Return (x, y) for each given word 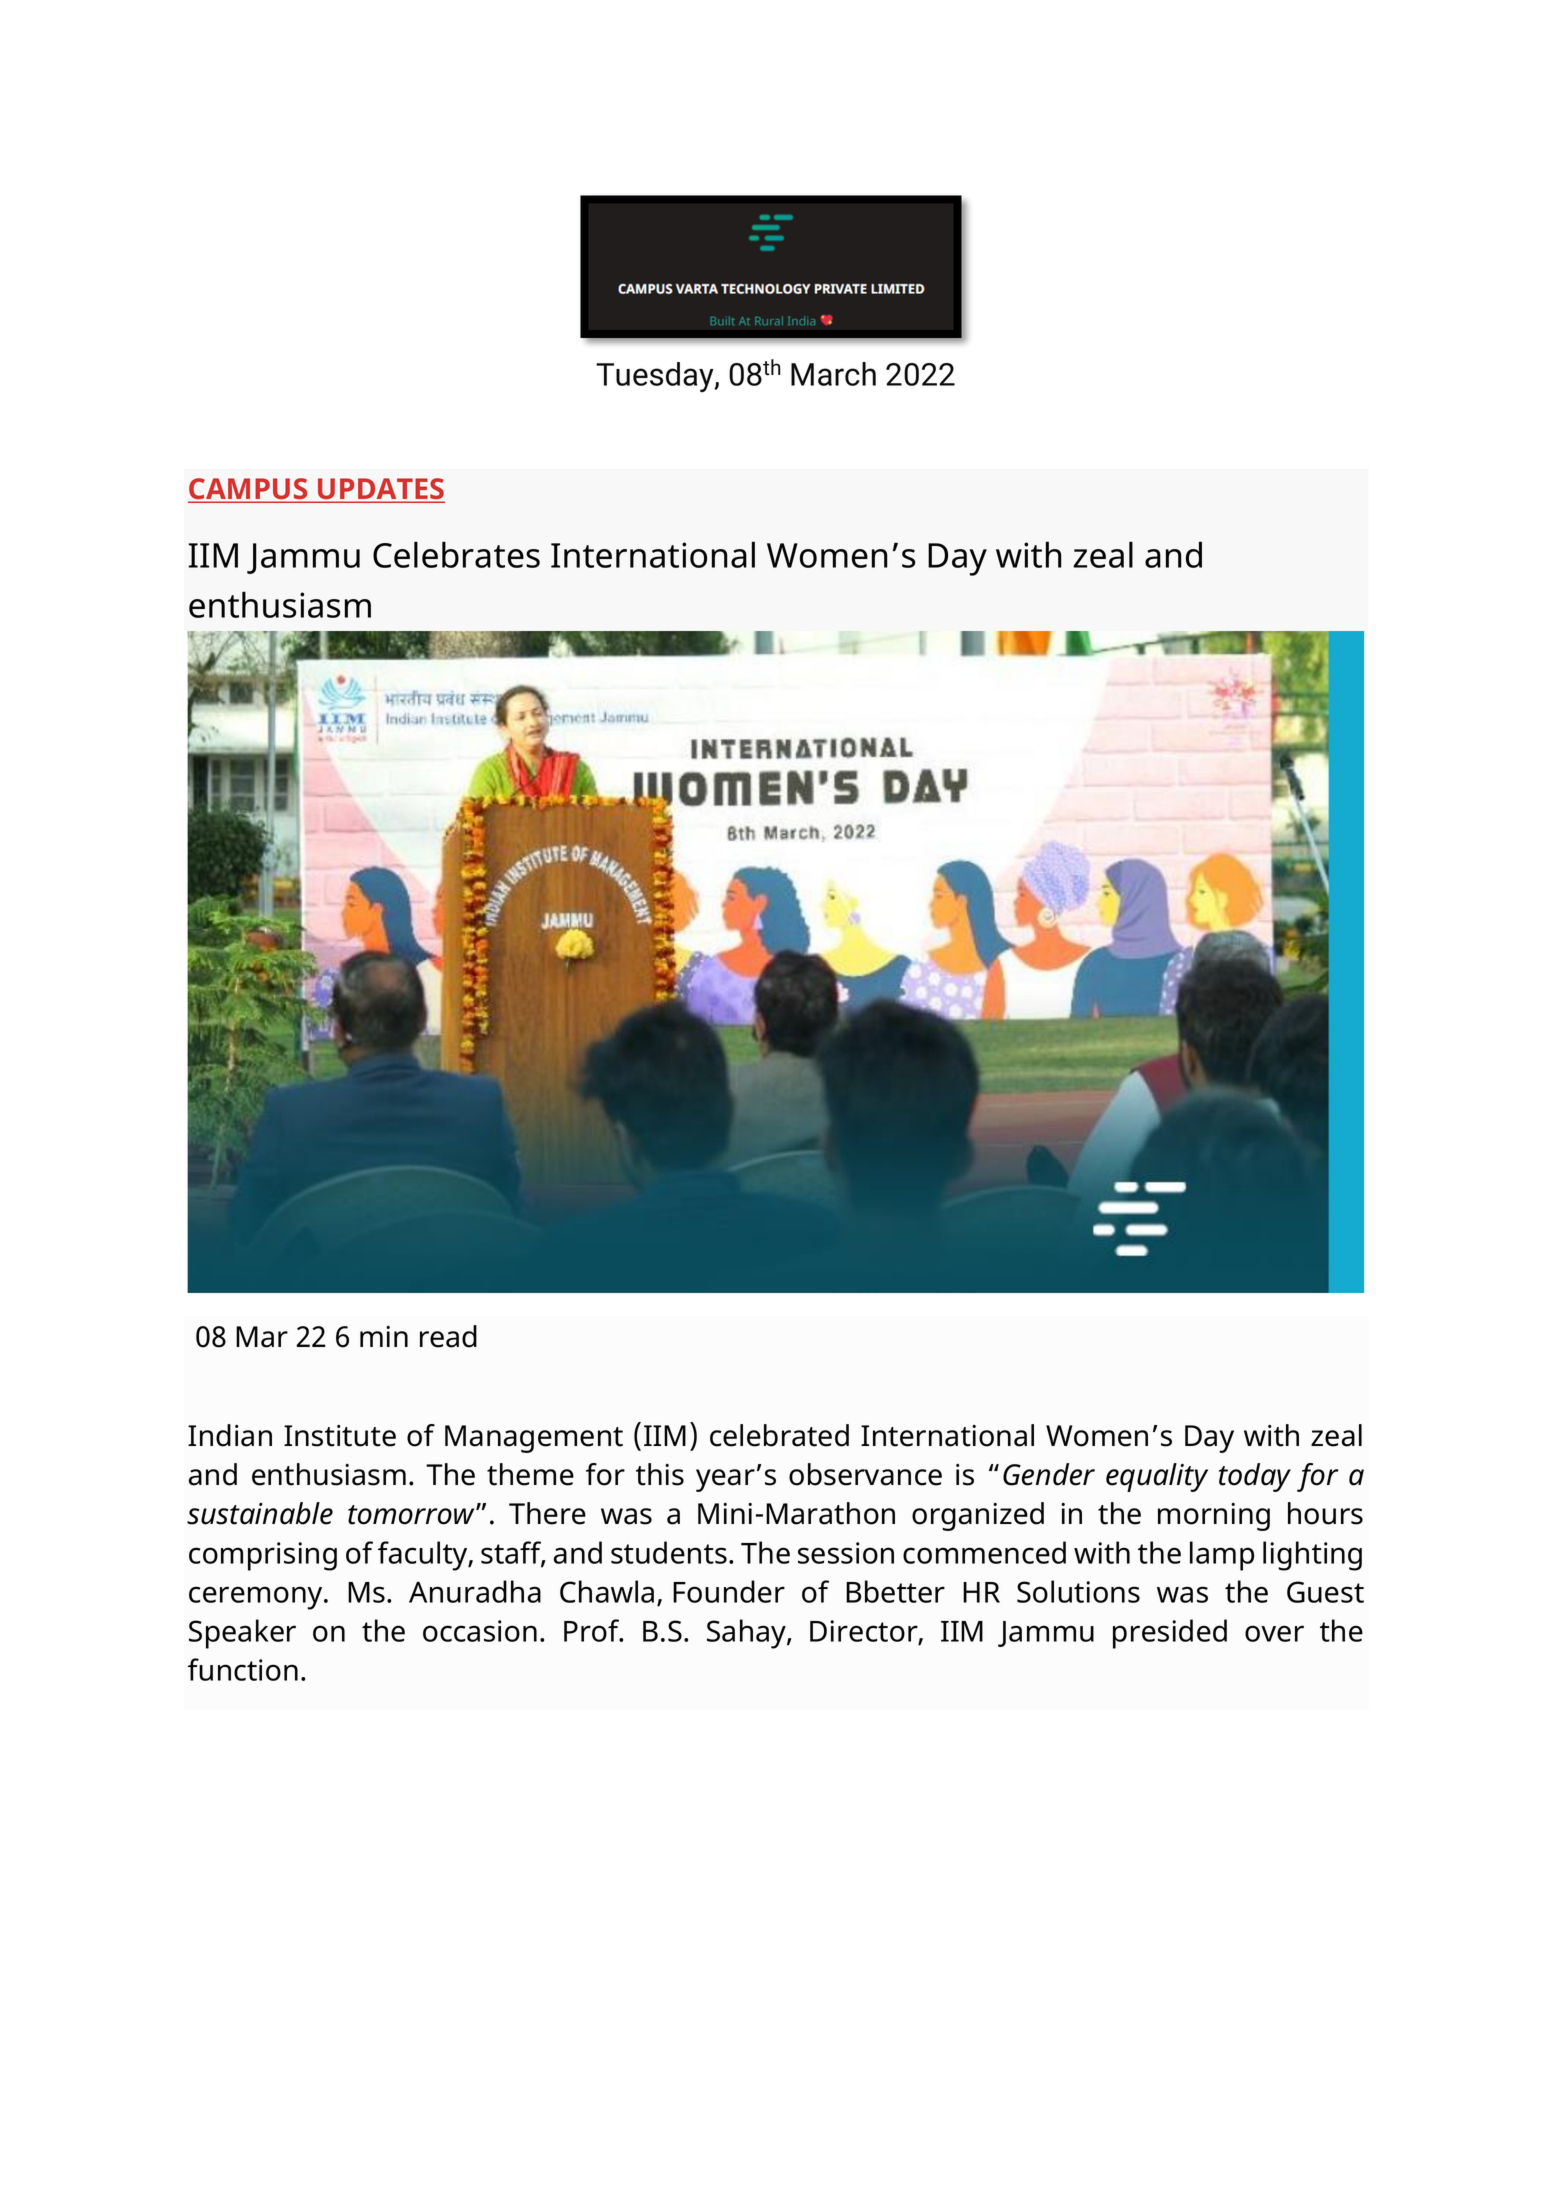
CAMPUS (249, 490)
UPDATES (380, 490)
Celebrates (456, 554)
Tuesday (656, 377)
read (448, 1336)
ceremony (257, 1598)
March (833, 374)
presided (1170, 1634)
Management (534, 1439)
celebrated (779, 1435)
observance (865, 1474)
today (1255, 1477)
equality (1157, 1477)
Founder (729, 1591)
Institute (340, 1436)
